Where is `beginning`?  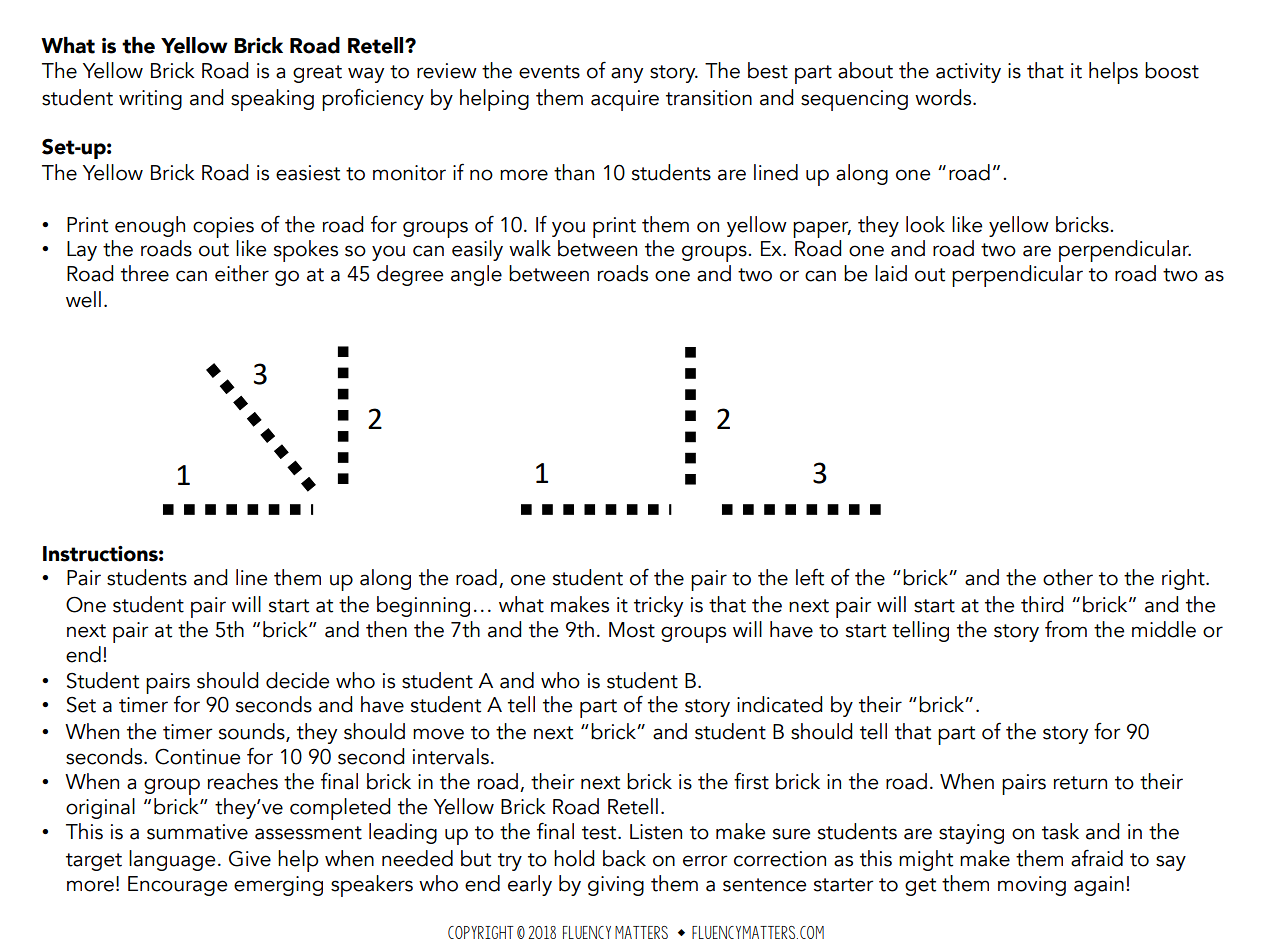 beginning is located at coordinates (423, 606).
